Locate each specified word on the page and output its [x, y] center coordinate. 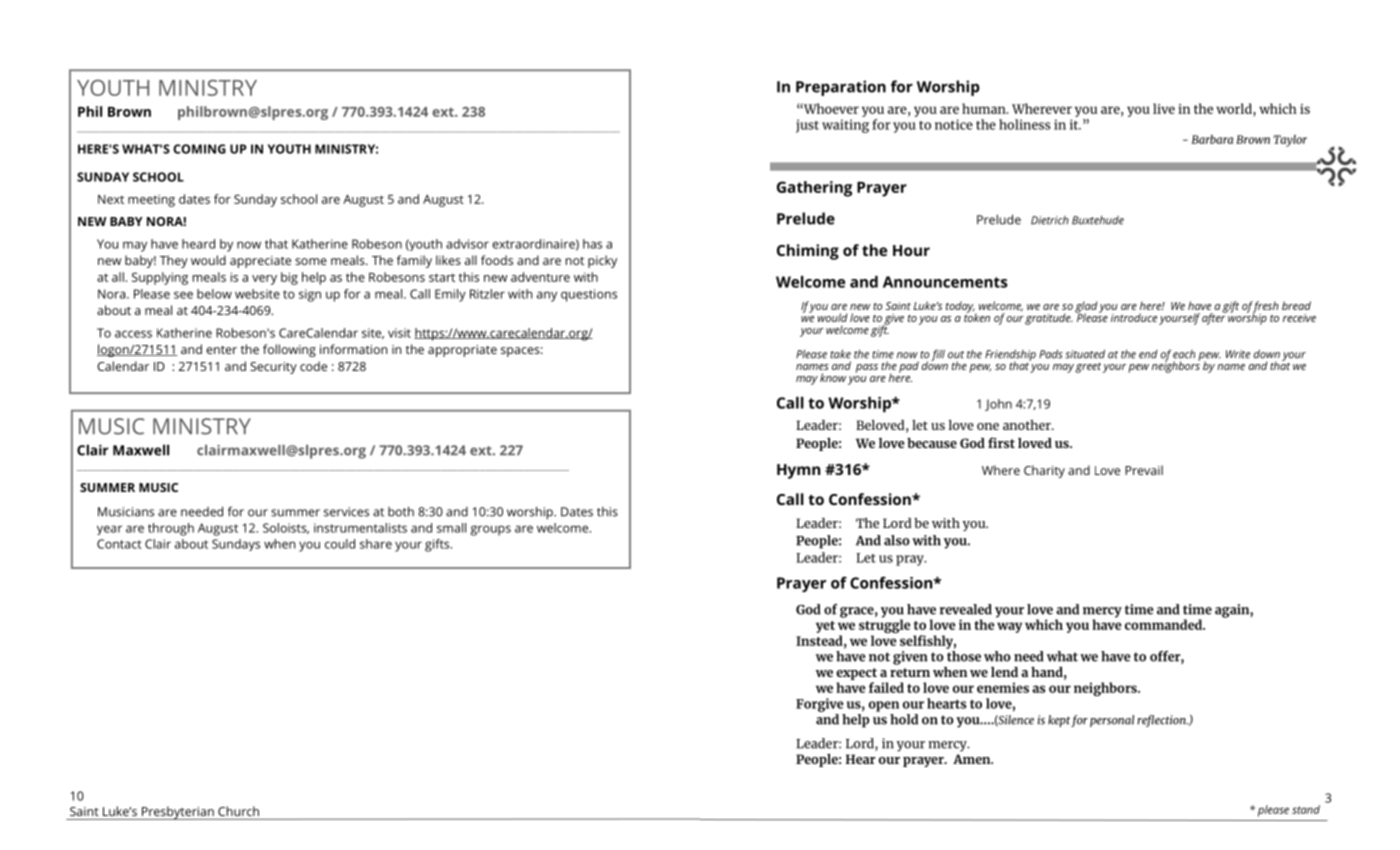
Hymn [798, 471]
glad [1086, 308]
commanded [1164, 624]
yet [825, 627]
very [264, 280]
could [340, 544]
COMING [199, 149]
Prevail [1144, 470]
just [807, 126]
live [1164, 108]
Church [238, 811]
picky [602, 261]
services [346, 512]
